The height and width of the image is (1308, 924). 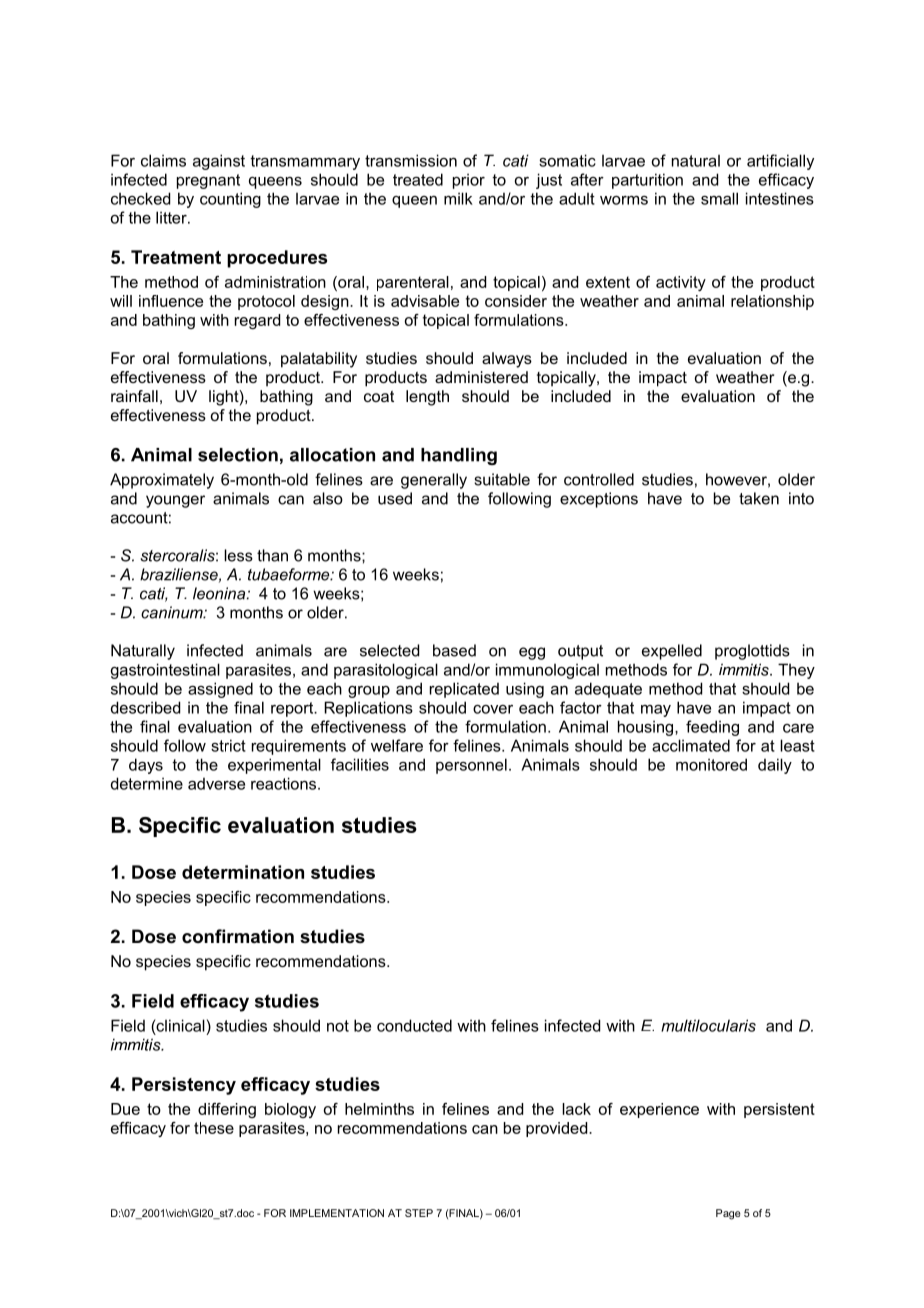 What do you see at coordinates (459, 456) in the image?
I see `handling` at bounding box center [459, 456].
